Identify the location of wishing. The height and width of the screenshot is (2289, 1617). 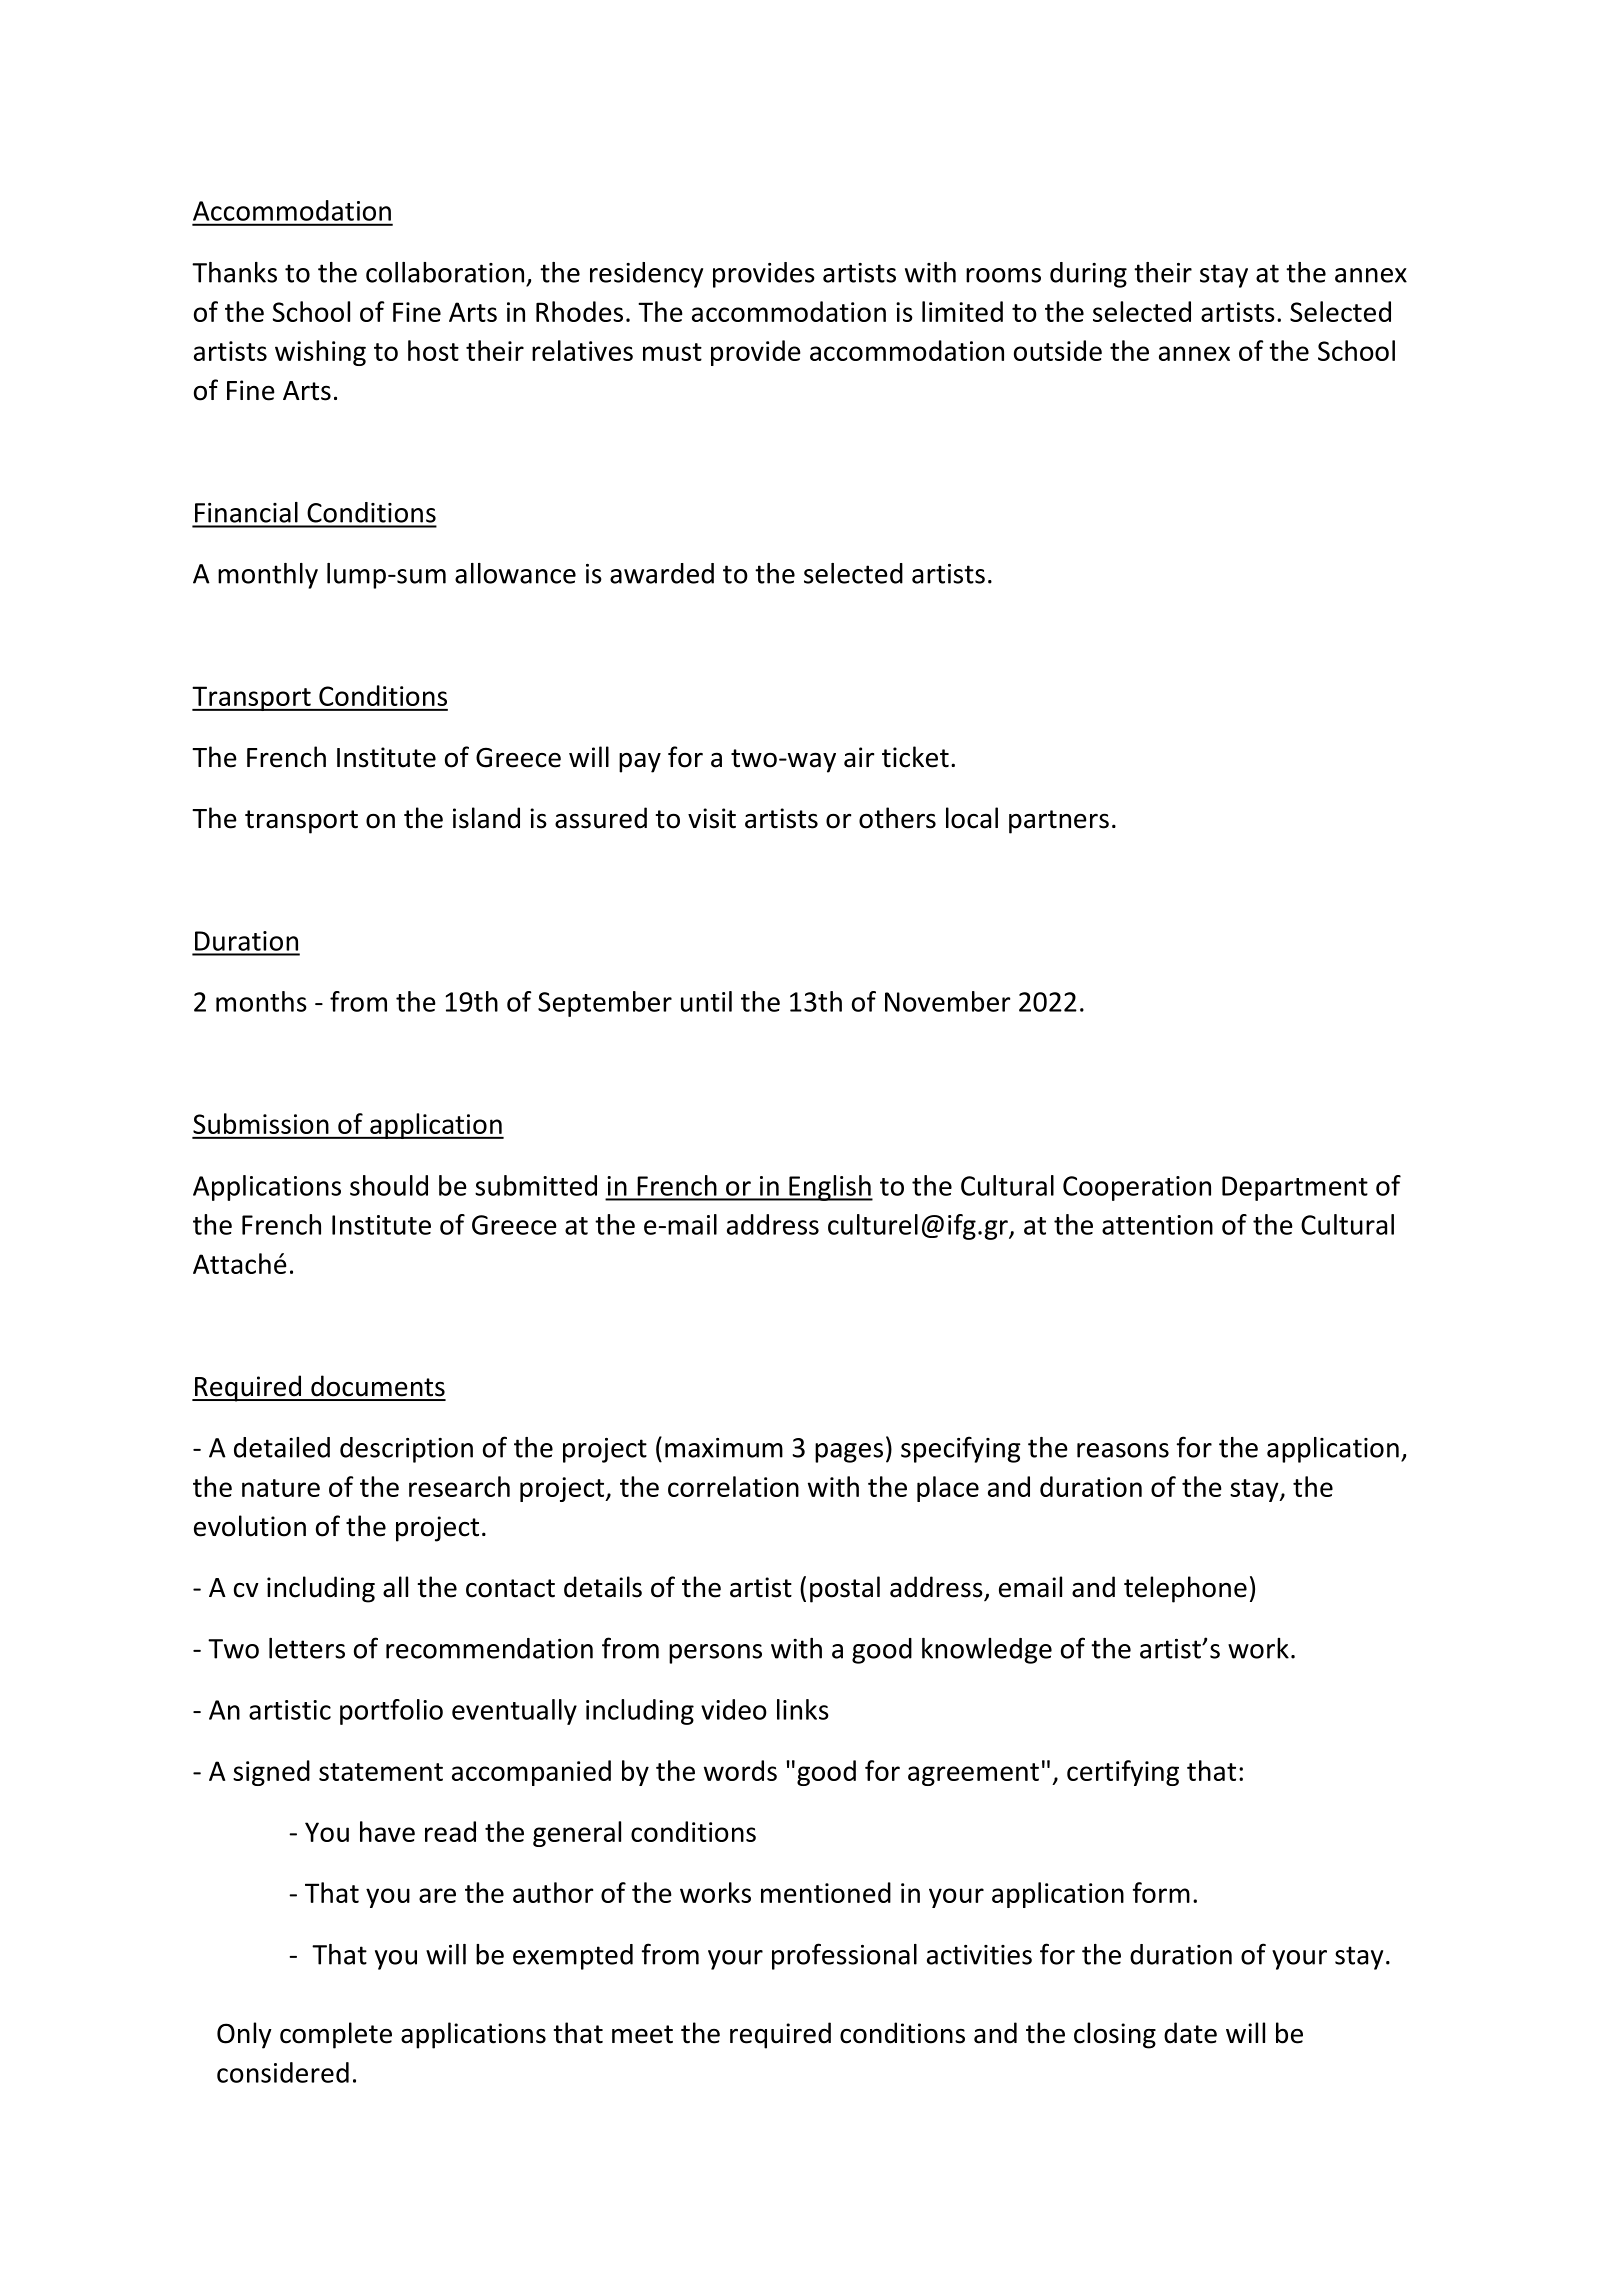
(320, 353).
